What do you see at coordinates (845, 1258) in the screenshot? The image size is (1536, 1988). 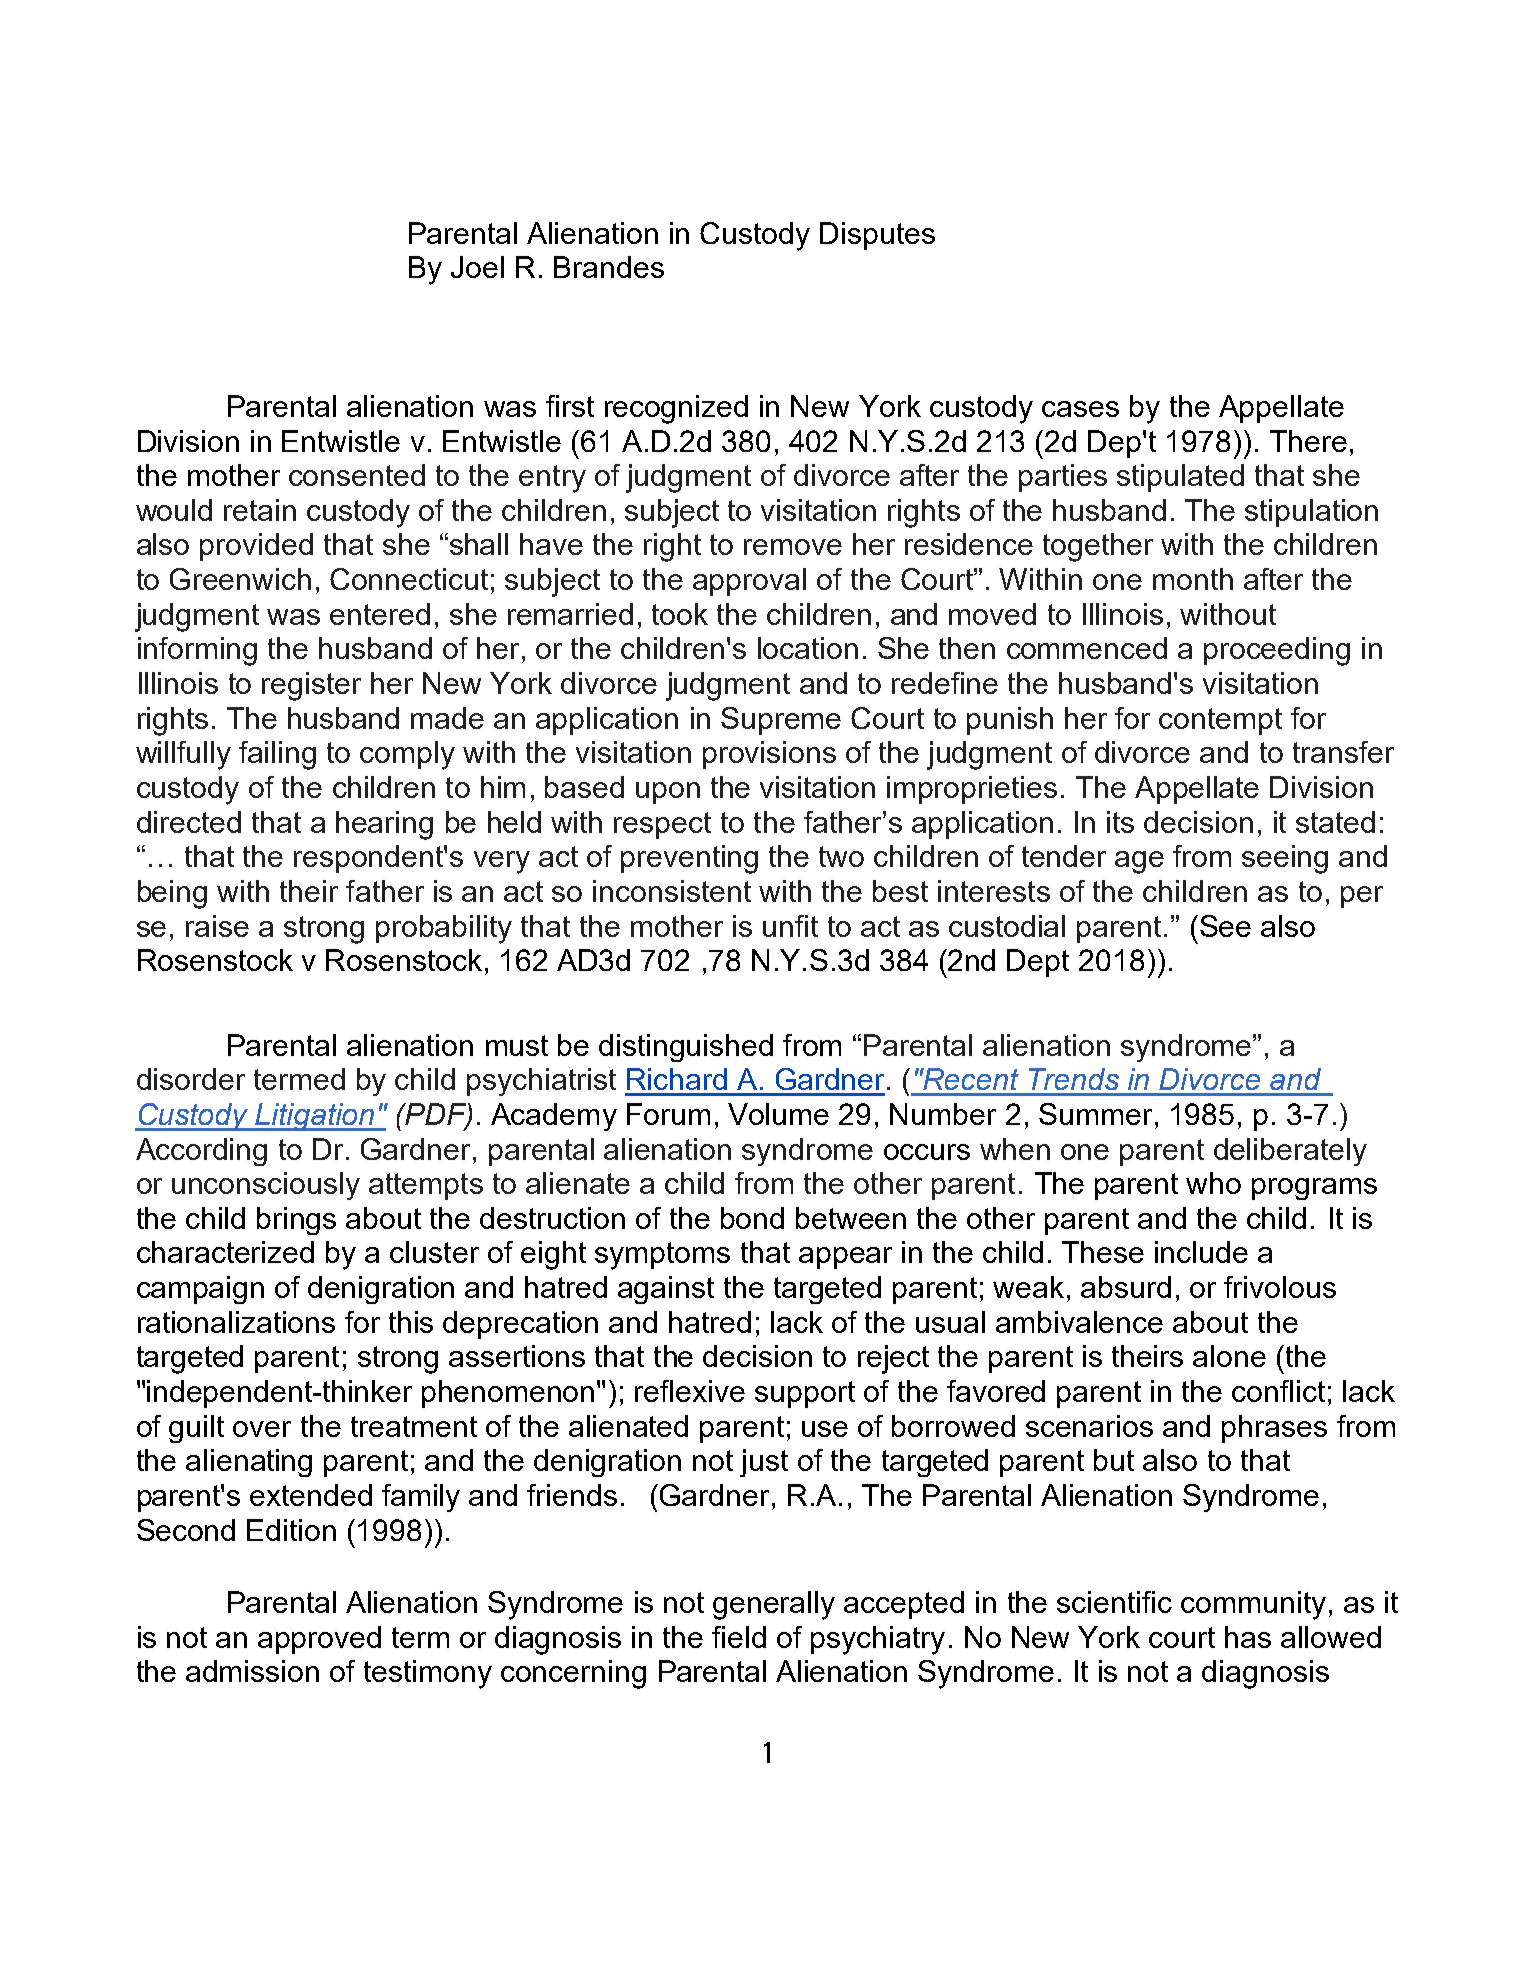 I see `appear` at bounding box center [845, 1258].
